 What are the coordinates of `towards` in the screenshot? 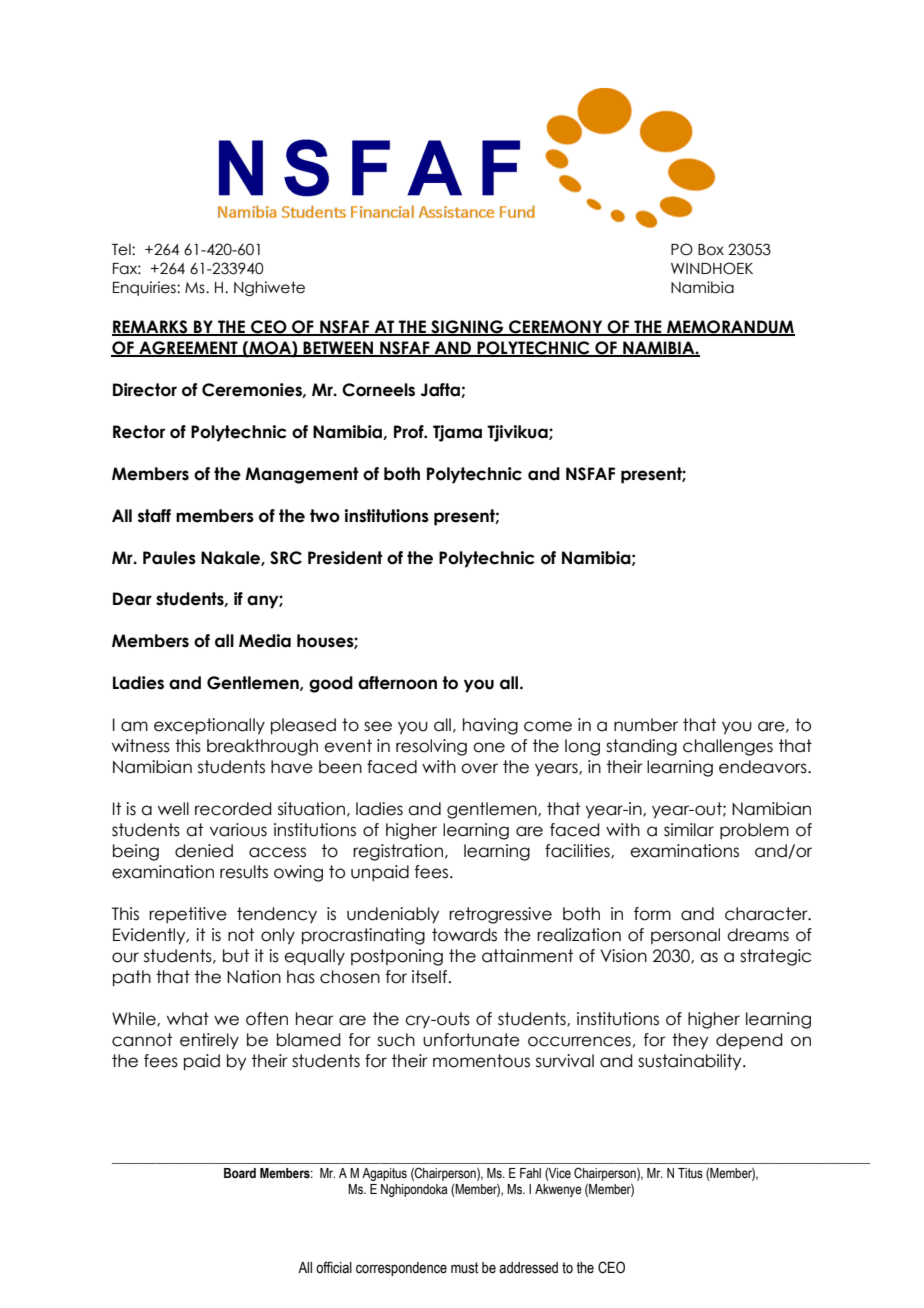 It's located at (464, 935).
